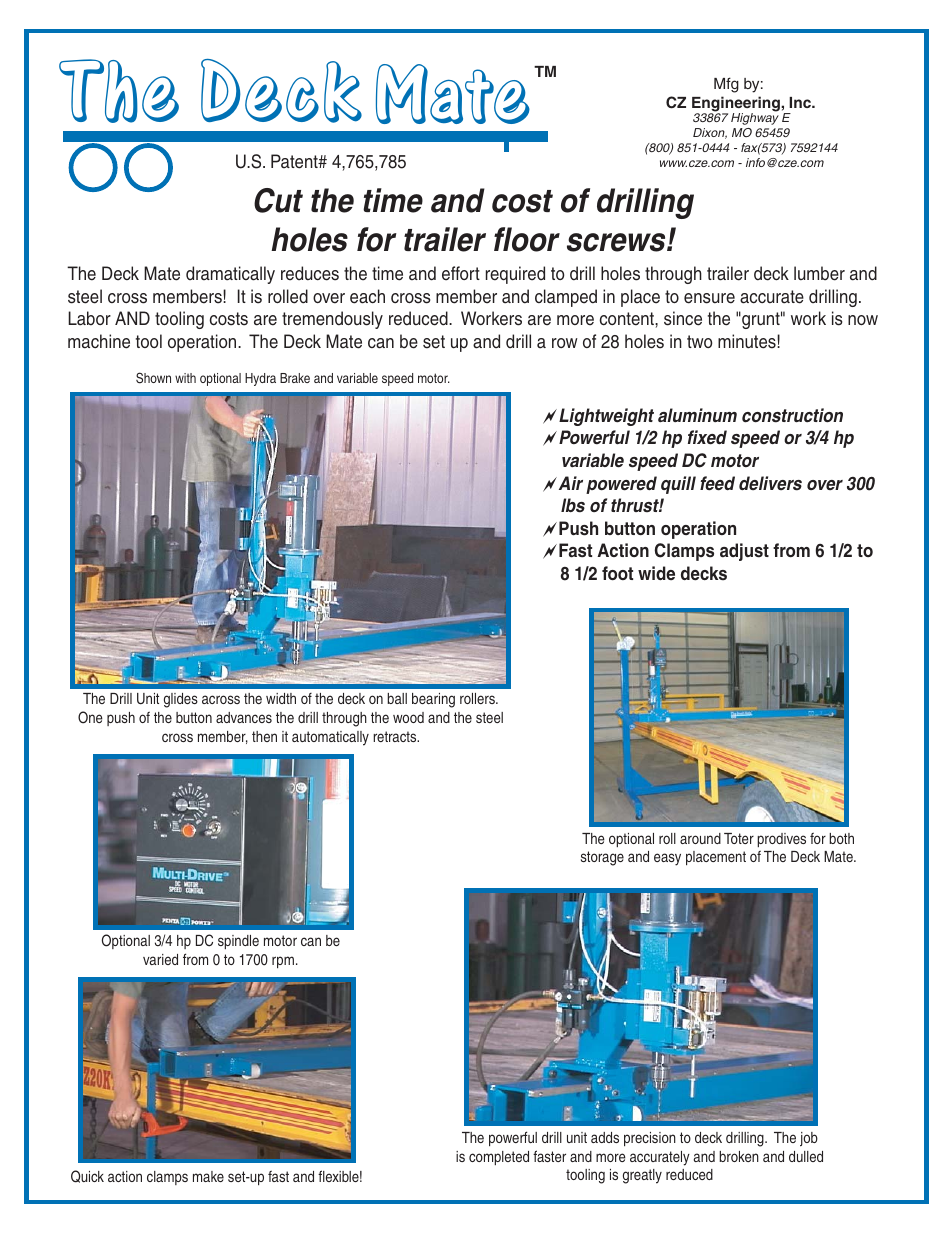  What do you see at coordinates (433, 700) in the page?
I see `bearing` at bounding box center [433, 700].
